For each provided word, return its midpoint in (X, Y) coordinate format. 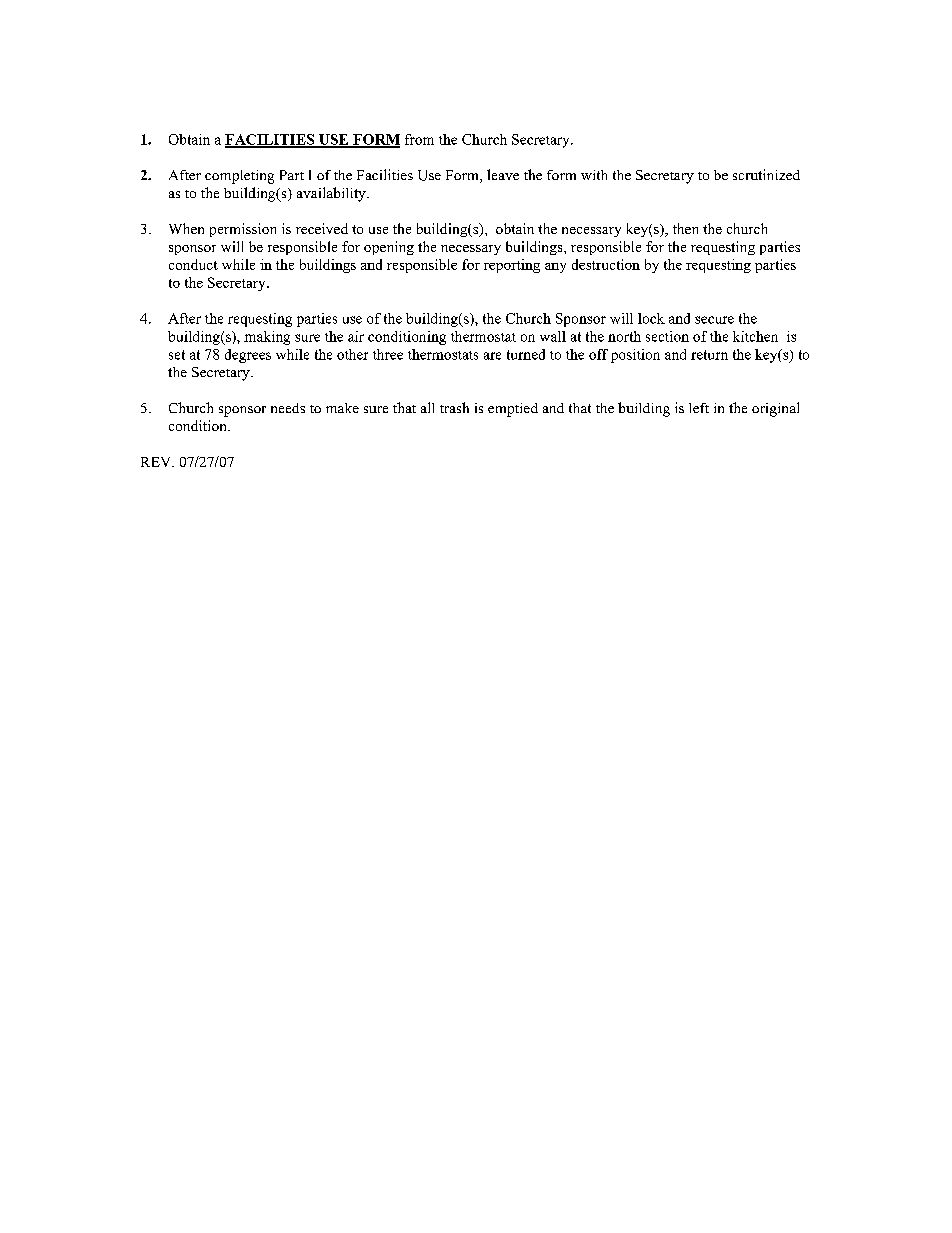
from (419, 139)
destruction (606, 264)
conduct (193, 264)
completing (239, 177)
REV (157, 462)
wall (553, 336)
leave (503, 174)
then (685, 228)
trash (454, 407)
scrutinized (766, 174)
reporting (512, 266)
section (667, 336)
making (267, 338)
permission (243, 230)
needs (288, 408)
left (699, 408)
